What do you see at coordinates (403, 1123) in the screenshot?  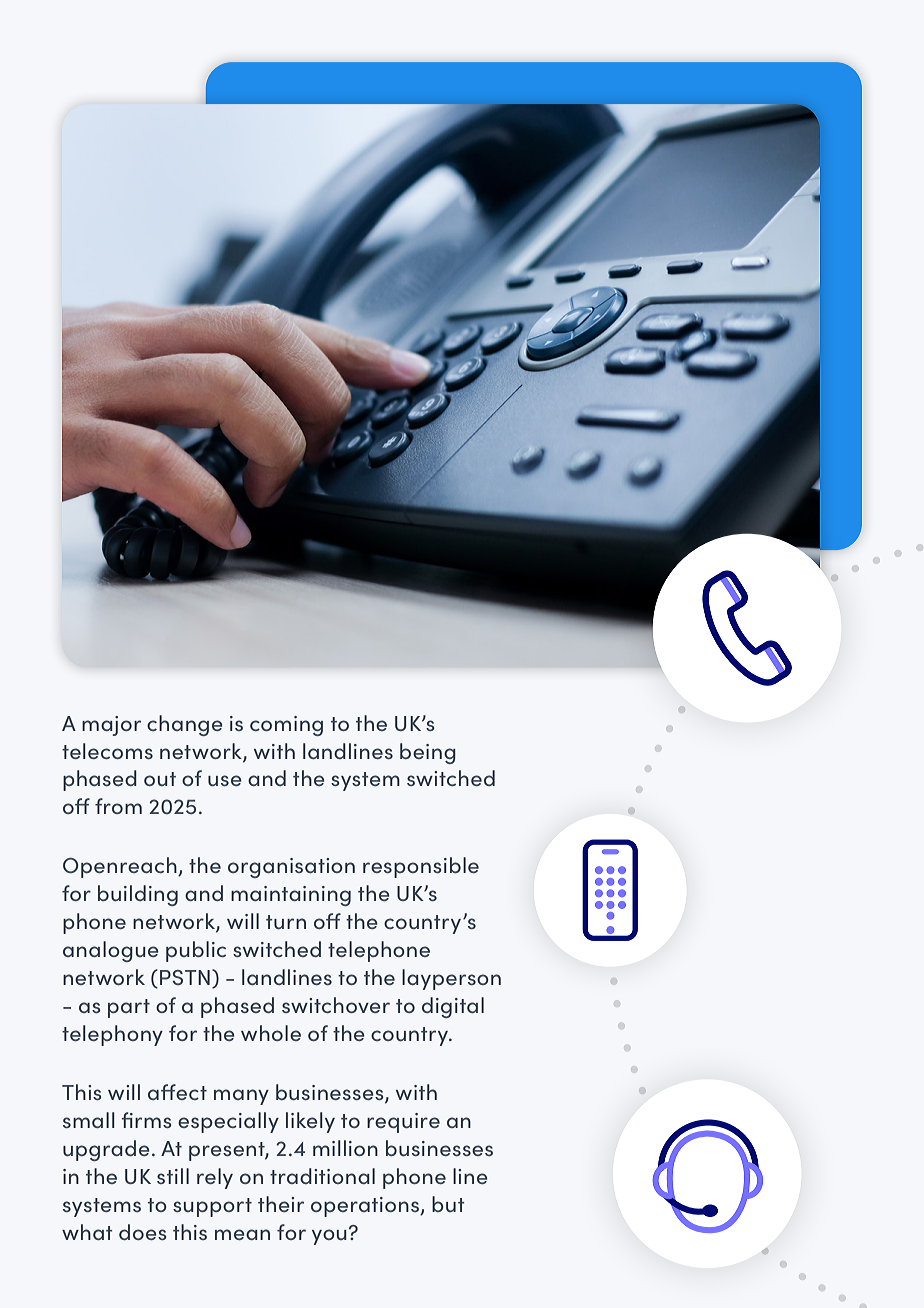 I see `require` at bounding box center [403, 1123].
